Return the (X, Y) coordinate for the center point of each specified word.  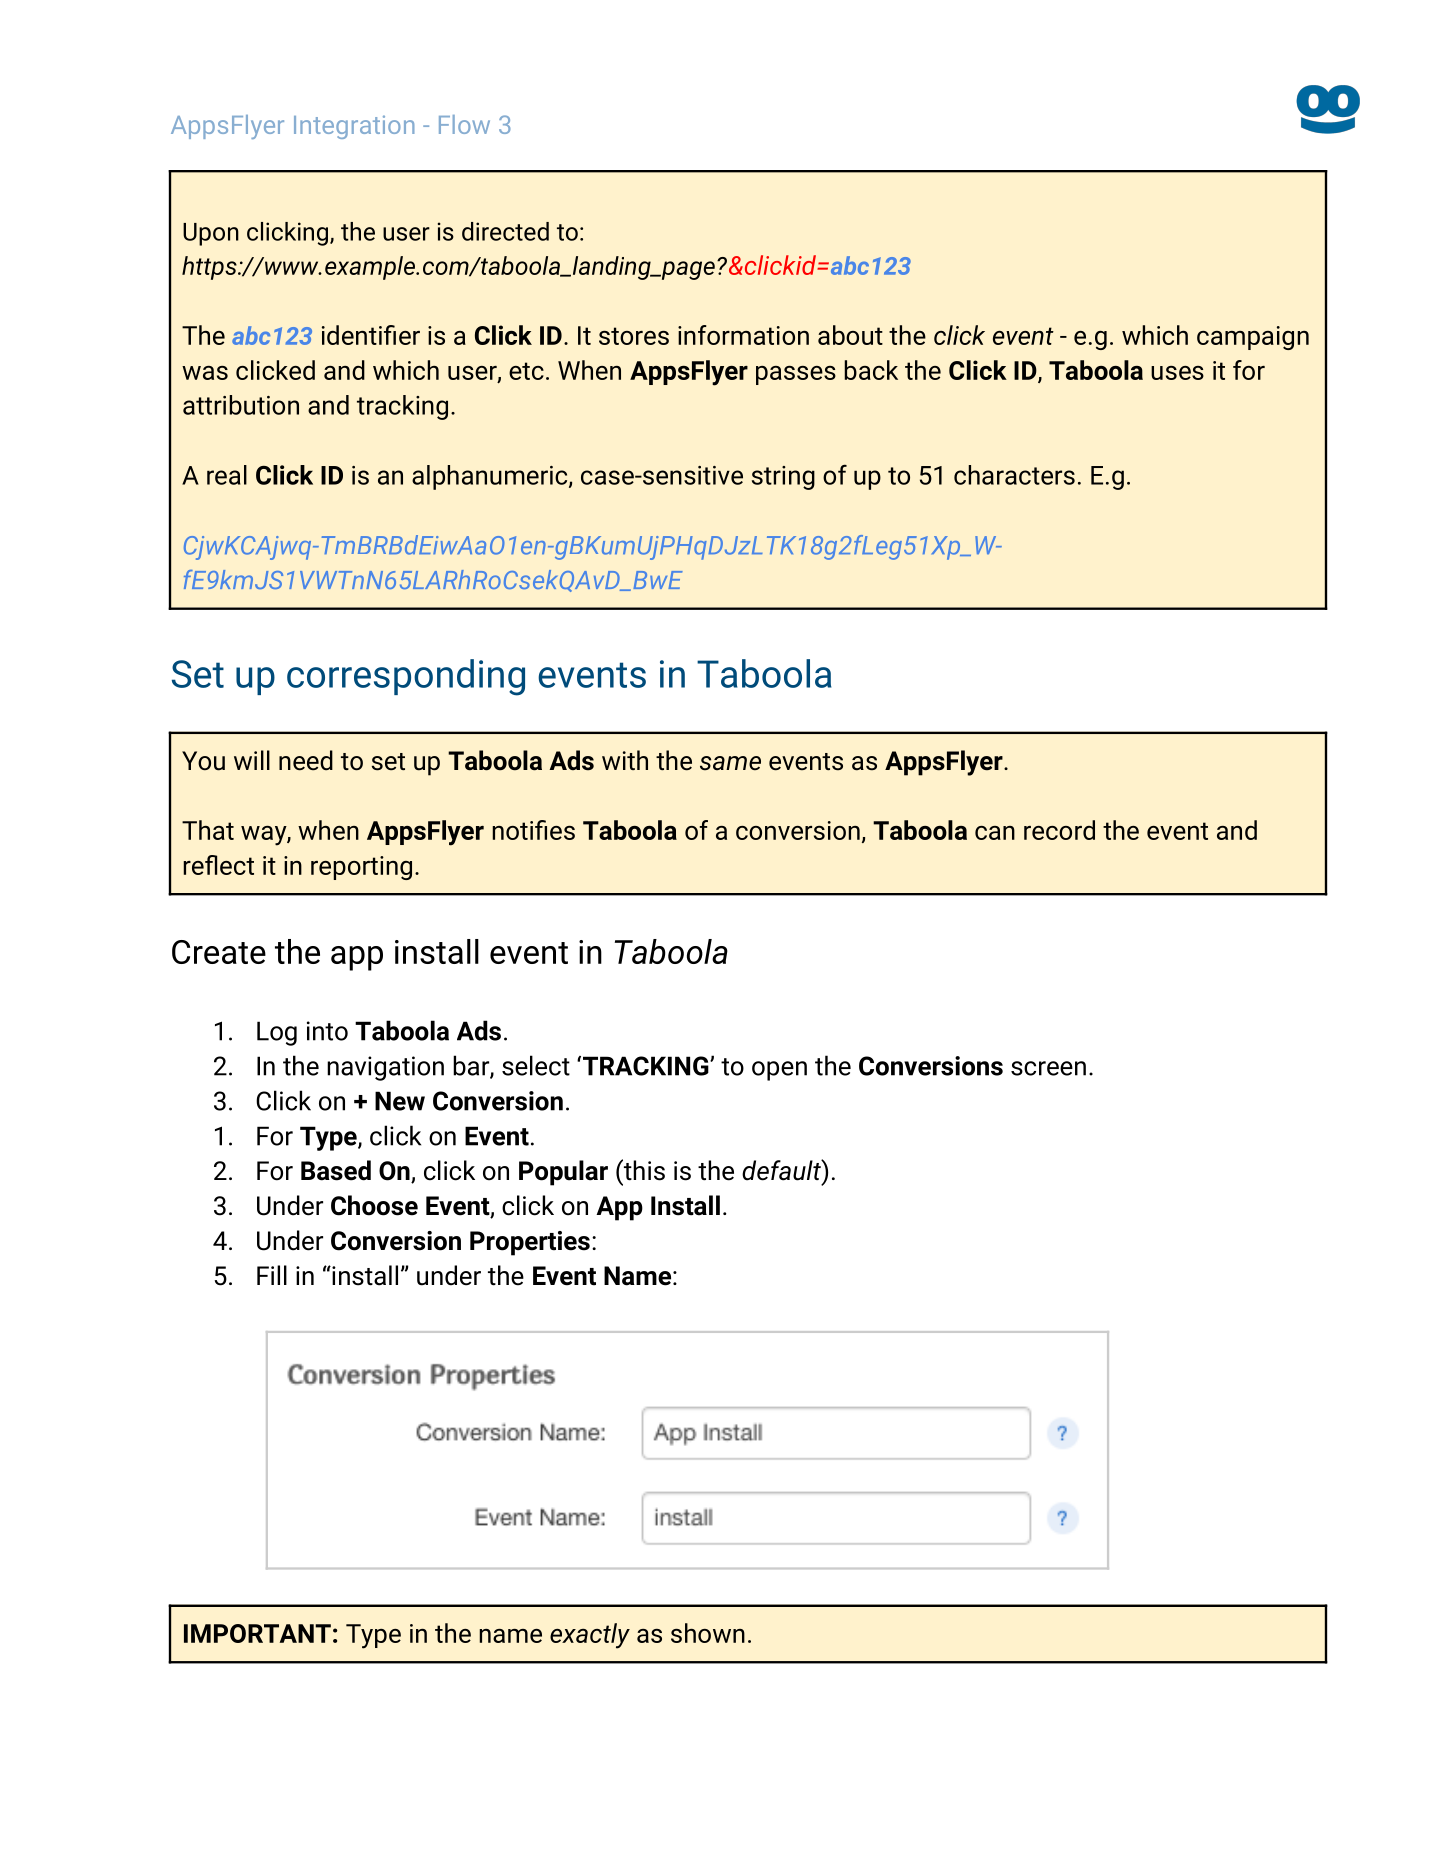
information (743, 335)
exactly (590, 1636)
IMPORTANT (257, 1633)
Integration (354, 127)
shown (708, 1633)
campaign (1253, 338)
